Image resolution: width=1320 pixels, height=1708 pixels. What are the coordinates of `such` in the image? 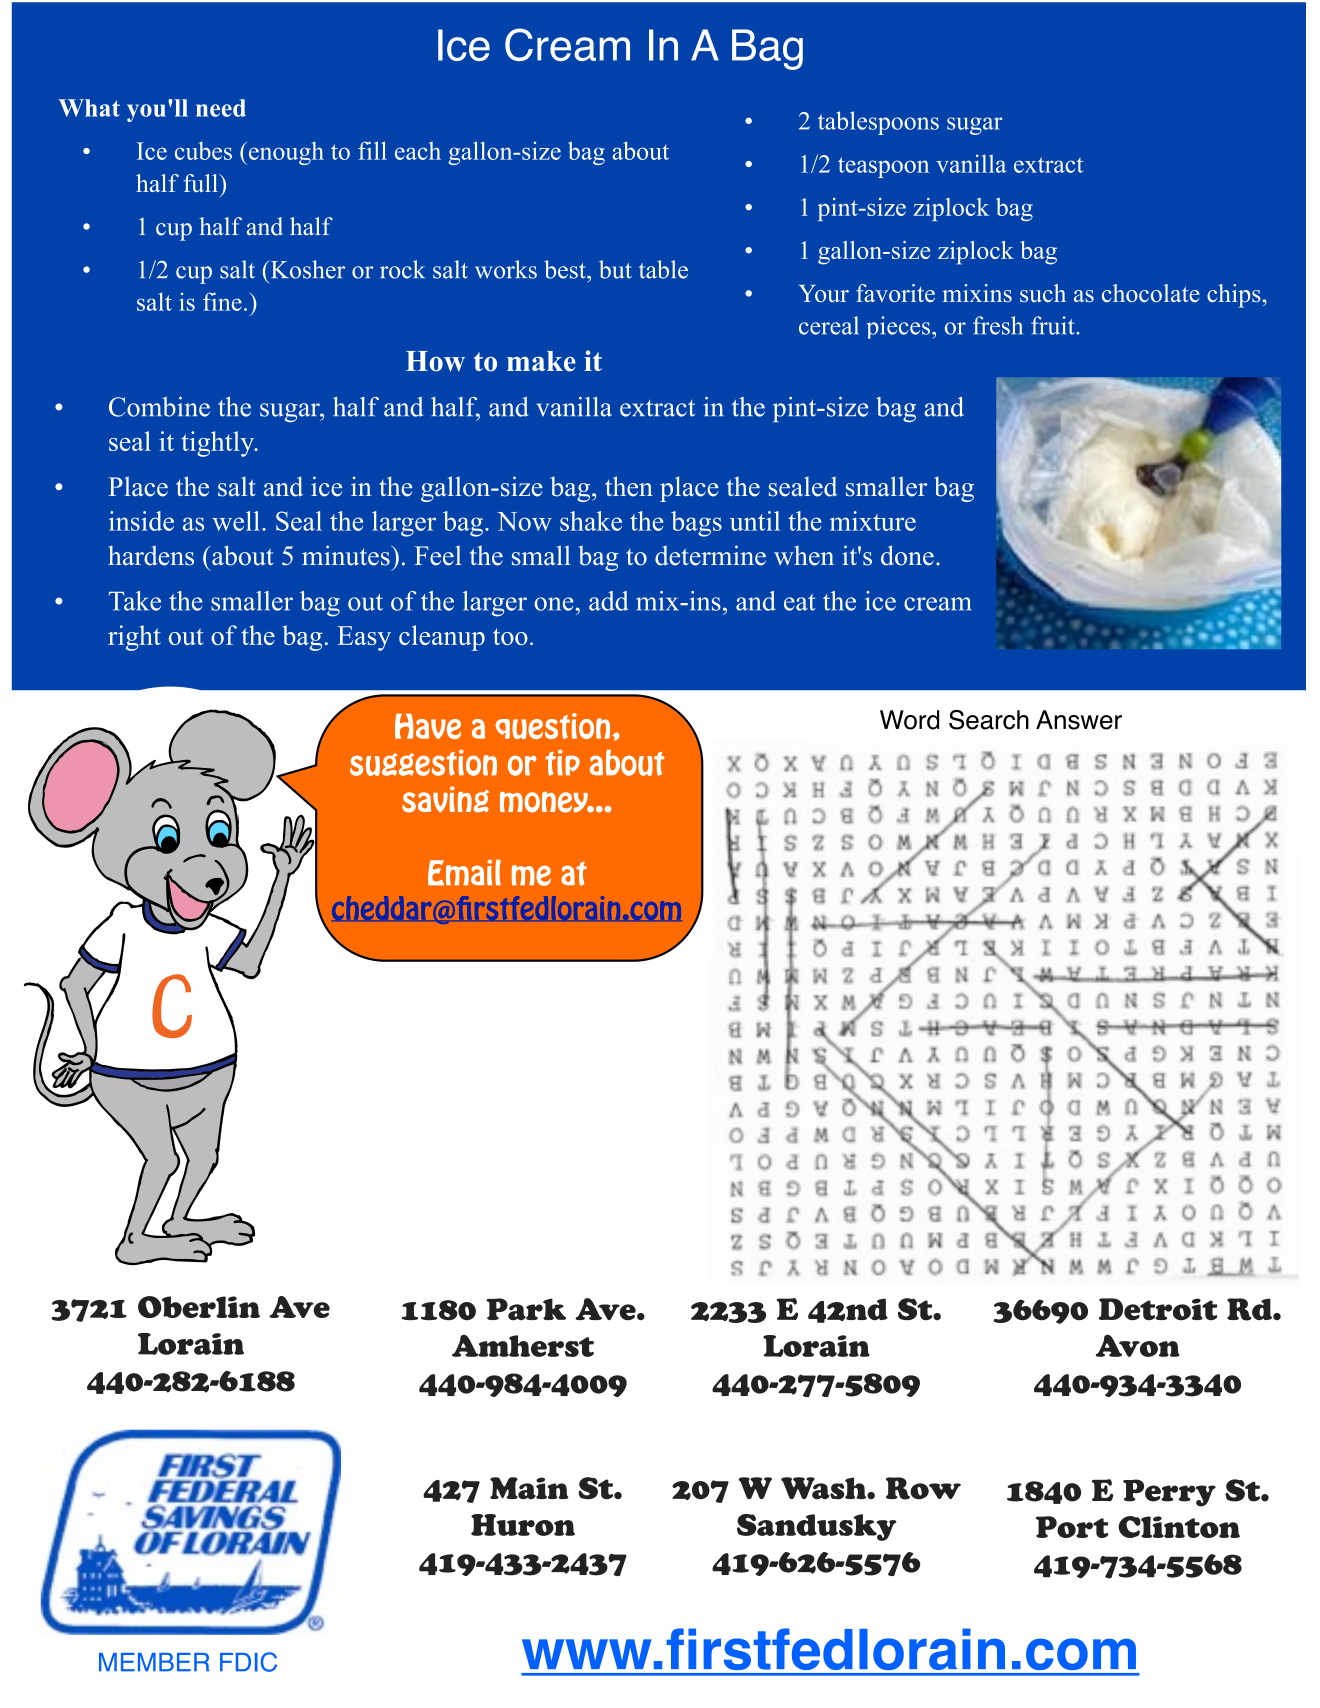 It's located at (1043, 293).
